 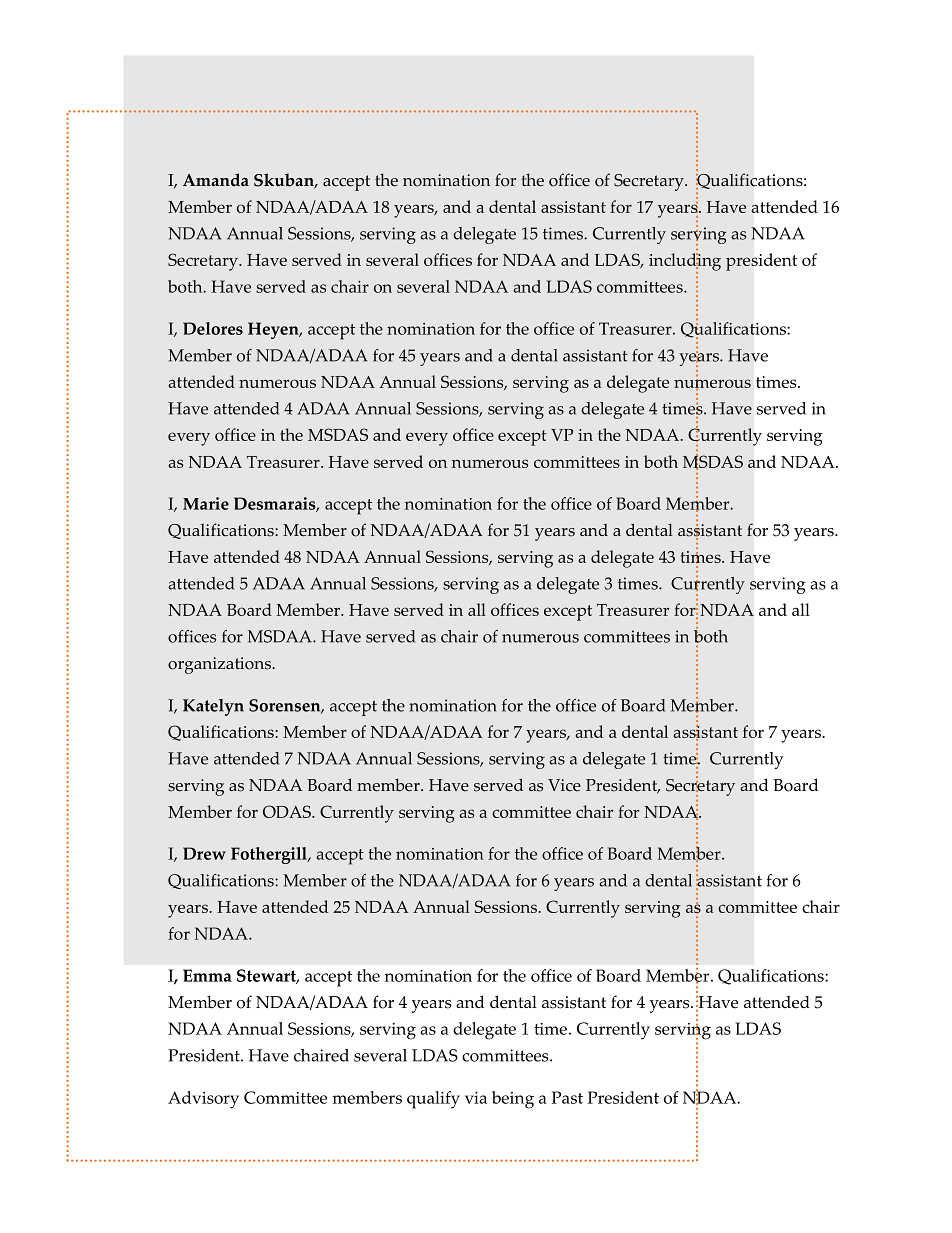 I want to click on Advisory, so click(x=203, y=1100).
